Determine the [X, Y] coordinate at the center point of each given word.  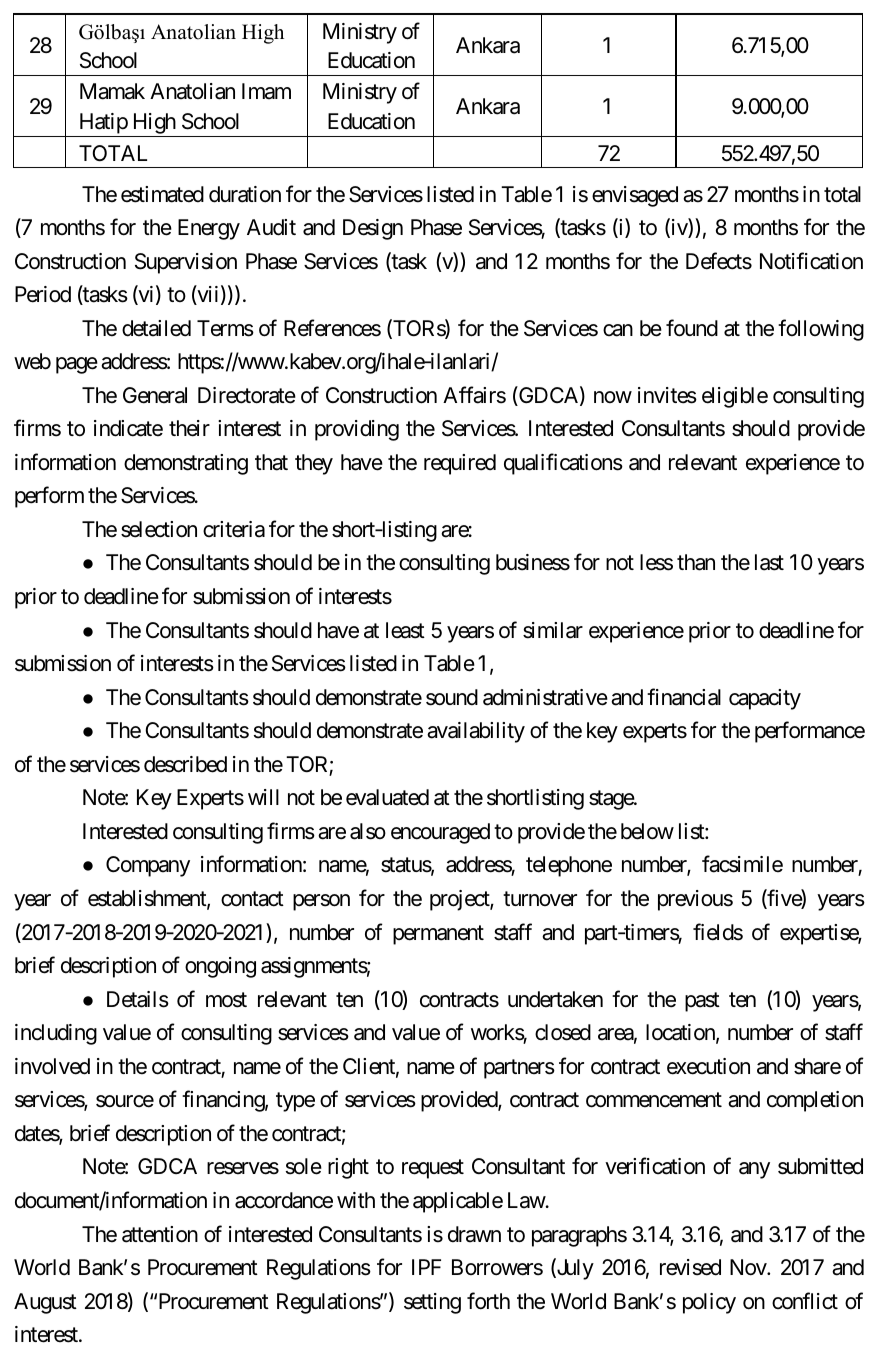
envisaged [635, 196]
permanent [438, 935]
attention [160, 1234]
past [702, 1002]
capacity [765, 699]
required [460, 464]
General [155, 395]
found [692, 328]
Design [373, 229]
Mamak [112, 91]
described [185, 764]
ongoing [220, 967]
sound [452, 697]
